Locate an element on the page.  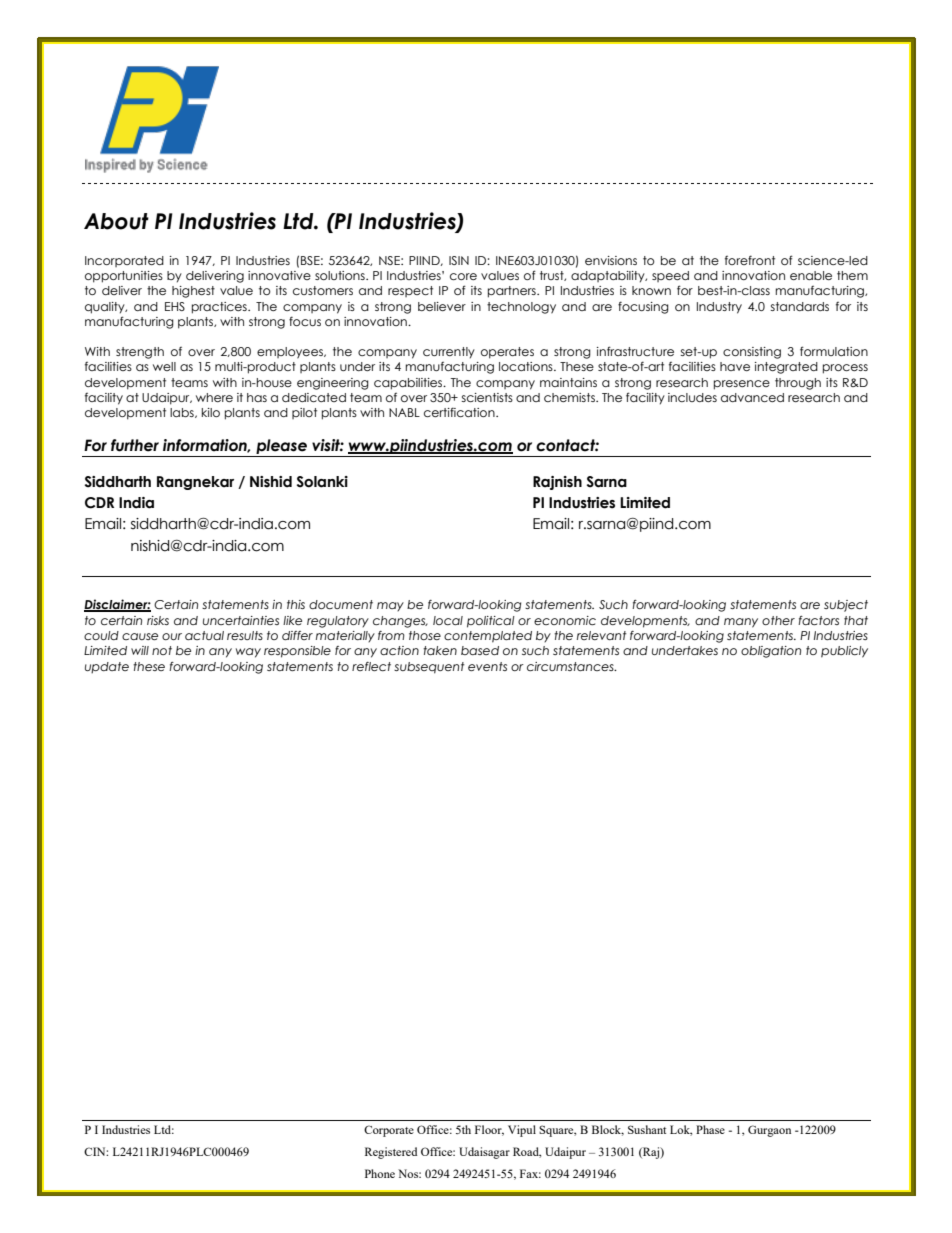
events is located at coordinates (487, 666).
